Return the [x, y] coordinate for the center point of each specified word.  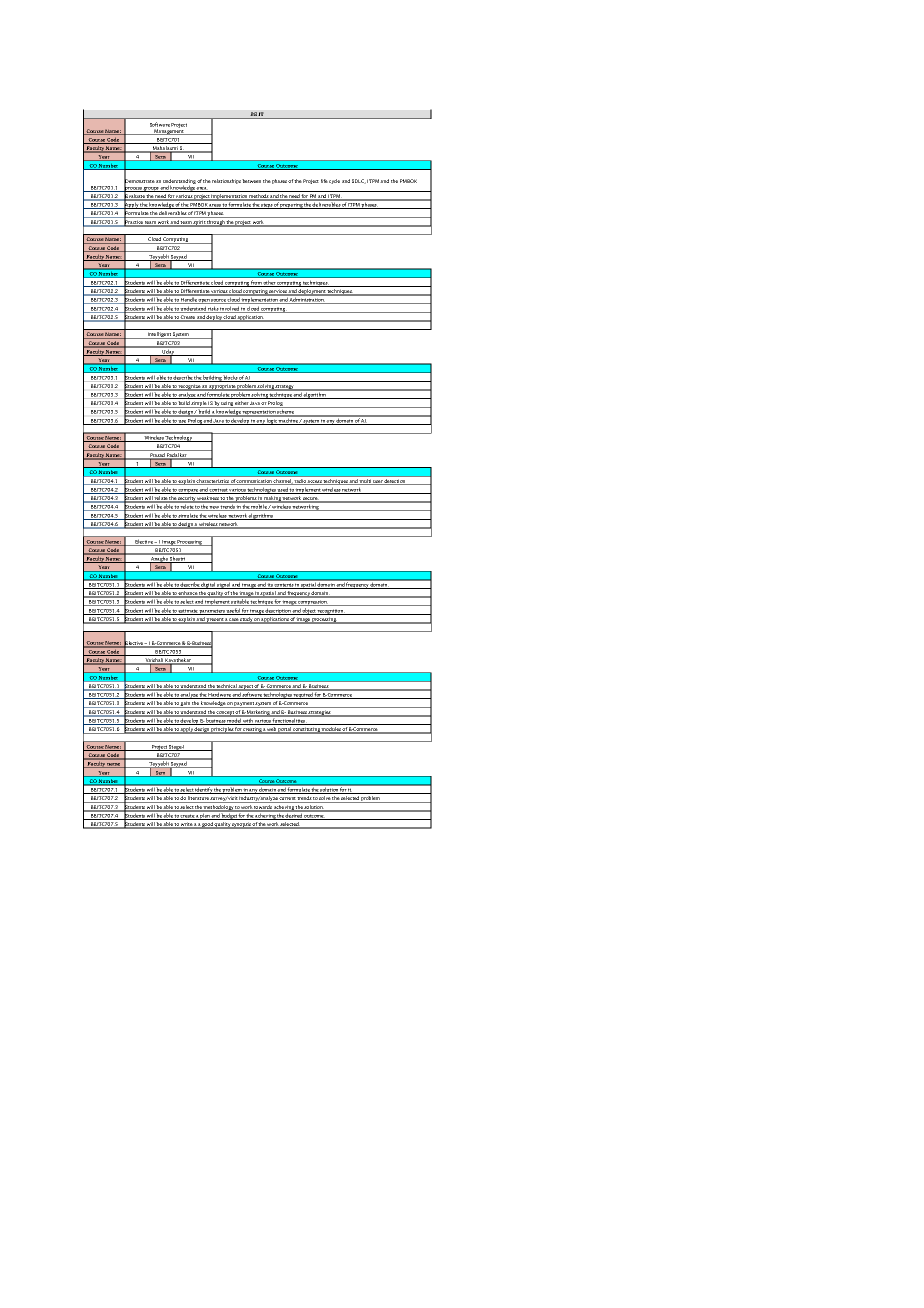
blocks [230, 379]
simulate [188, 516]
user [378, 482]
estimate [188, 612]
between [251, 181]
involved [230, 309]
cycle [334, 181]
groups [151, 189]
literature [198, 799]
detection [395, 482]
